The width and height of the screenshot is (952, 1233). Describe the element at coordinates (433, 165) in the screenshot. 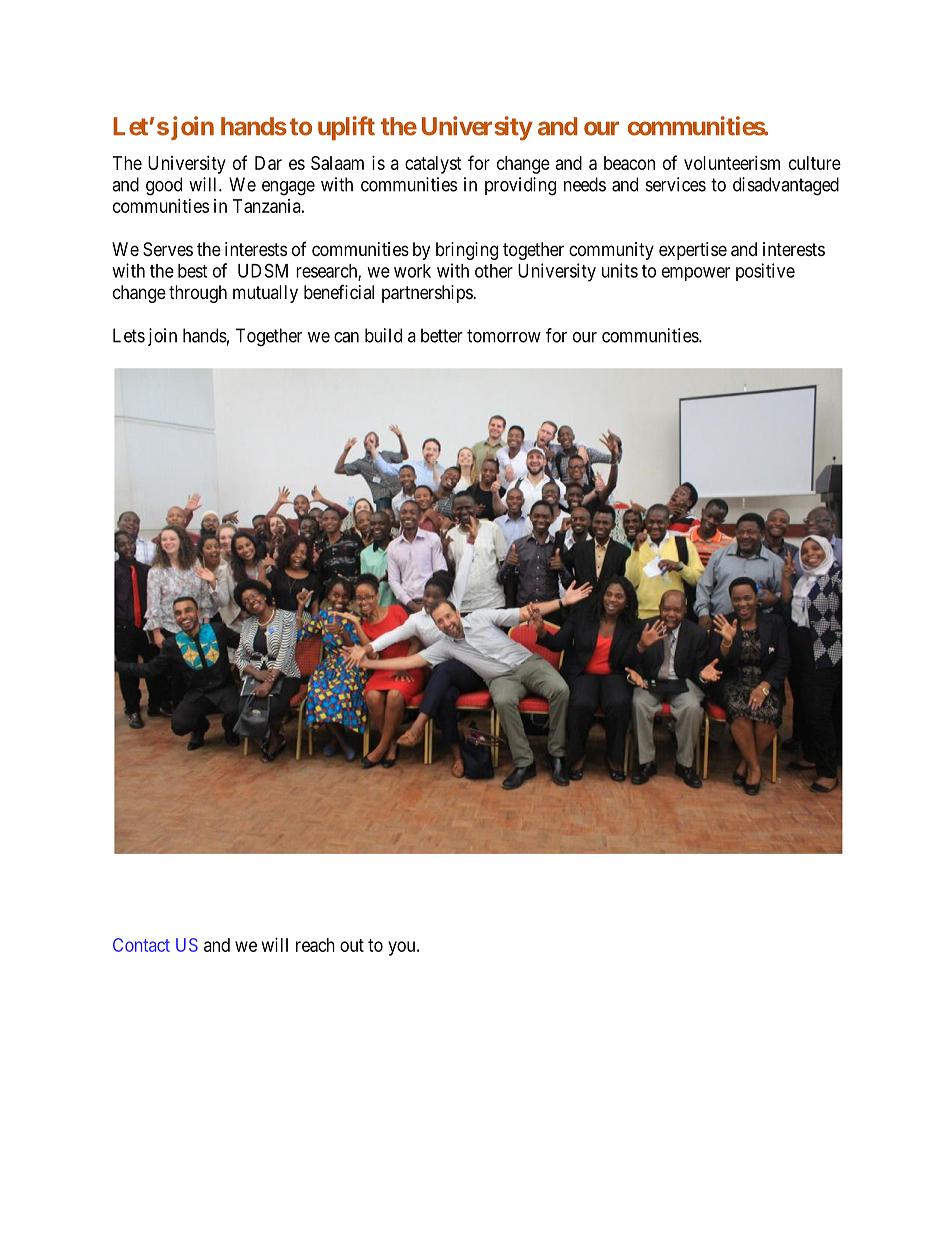

I see `catalyst` at that location.
